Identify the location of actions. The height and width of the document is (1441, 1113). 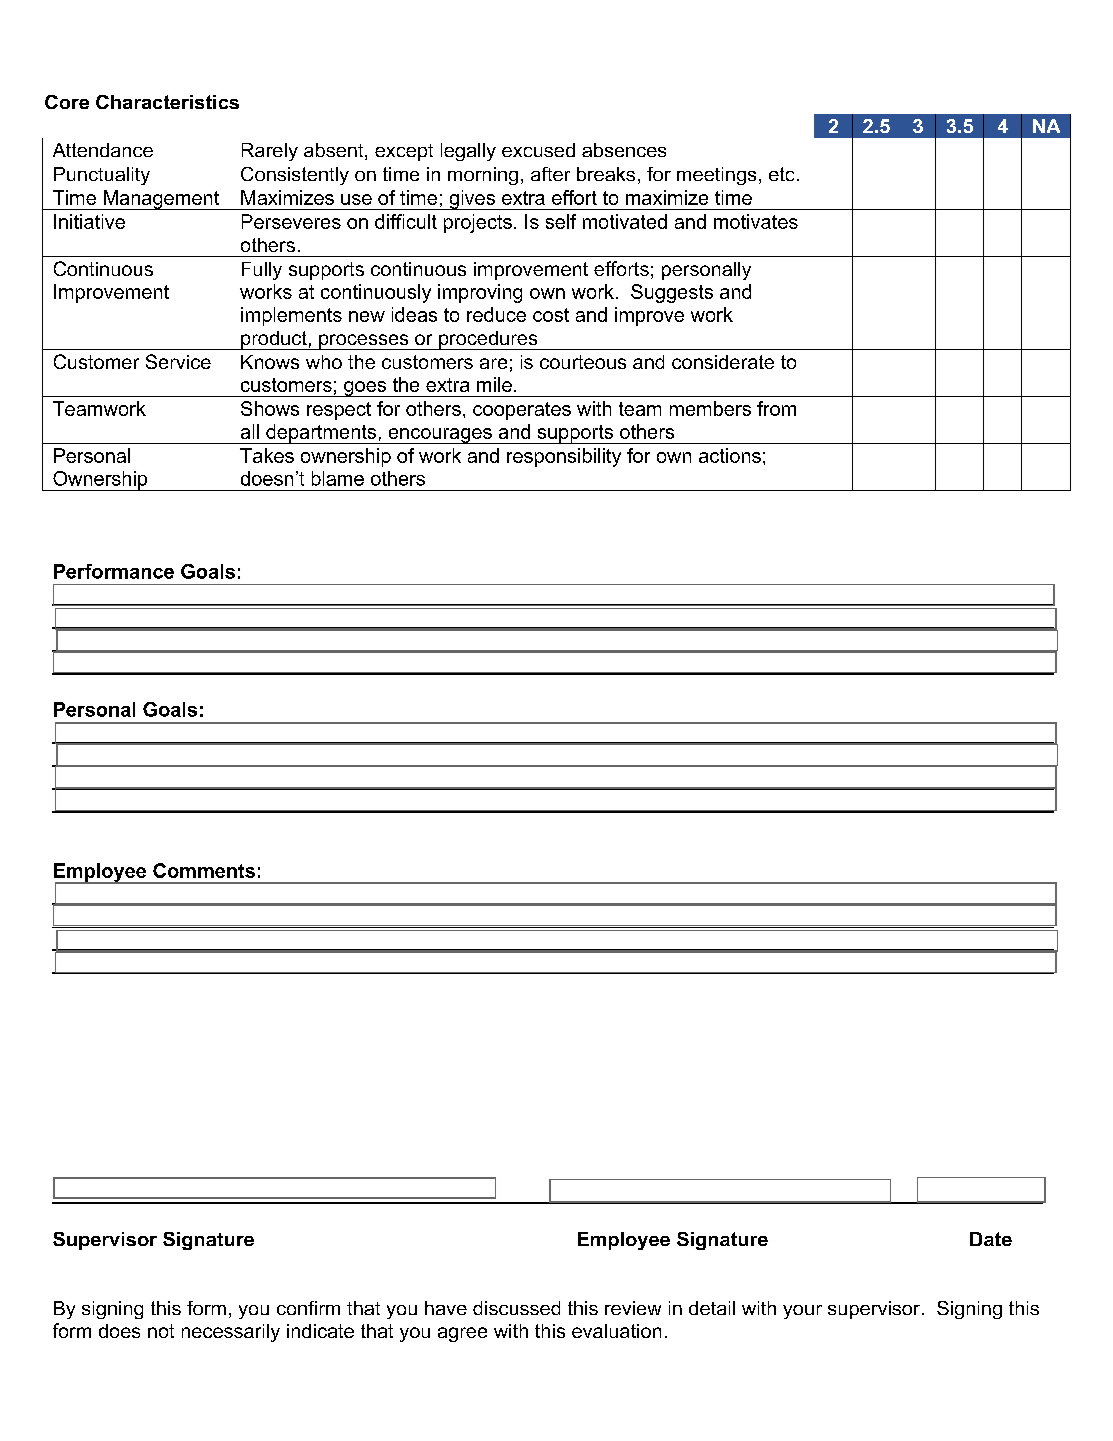
(730, 455).
